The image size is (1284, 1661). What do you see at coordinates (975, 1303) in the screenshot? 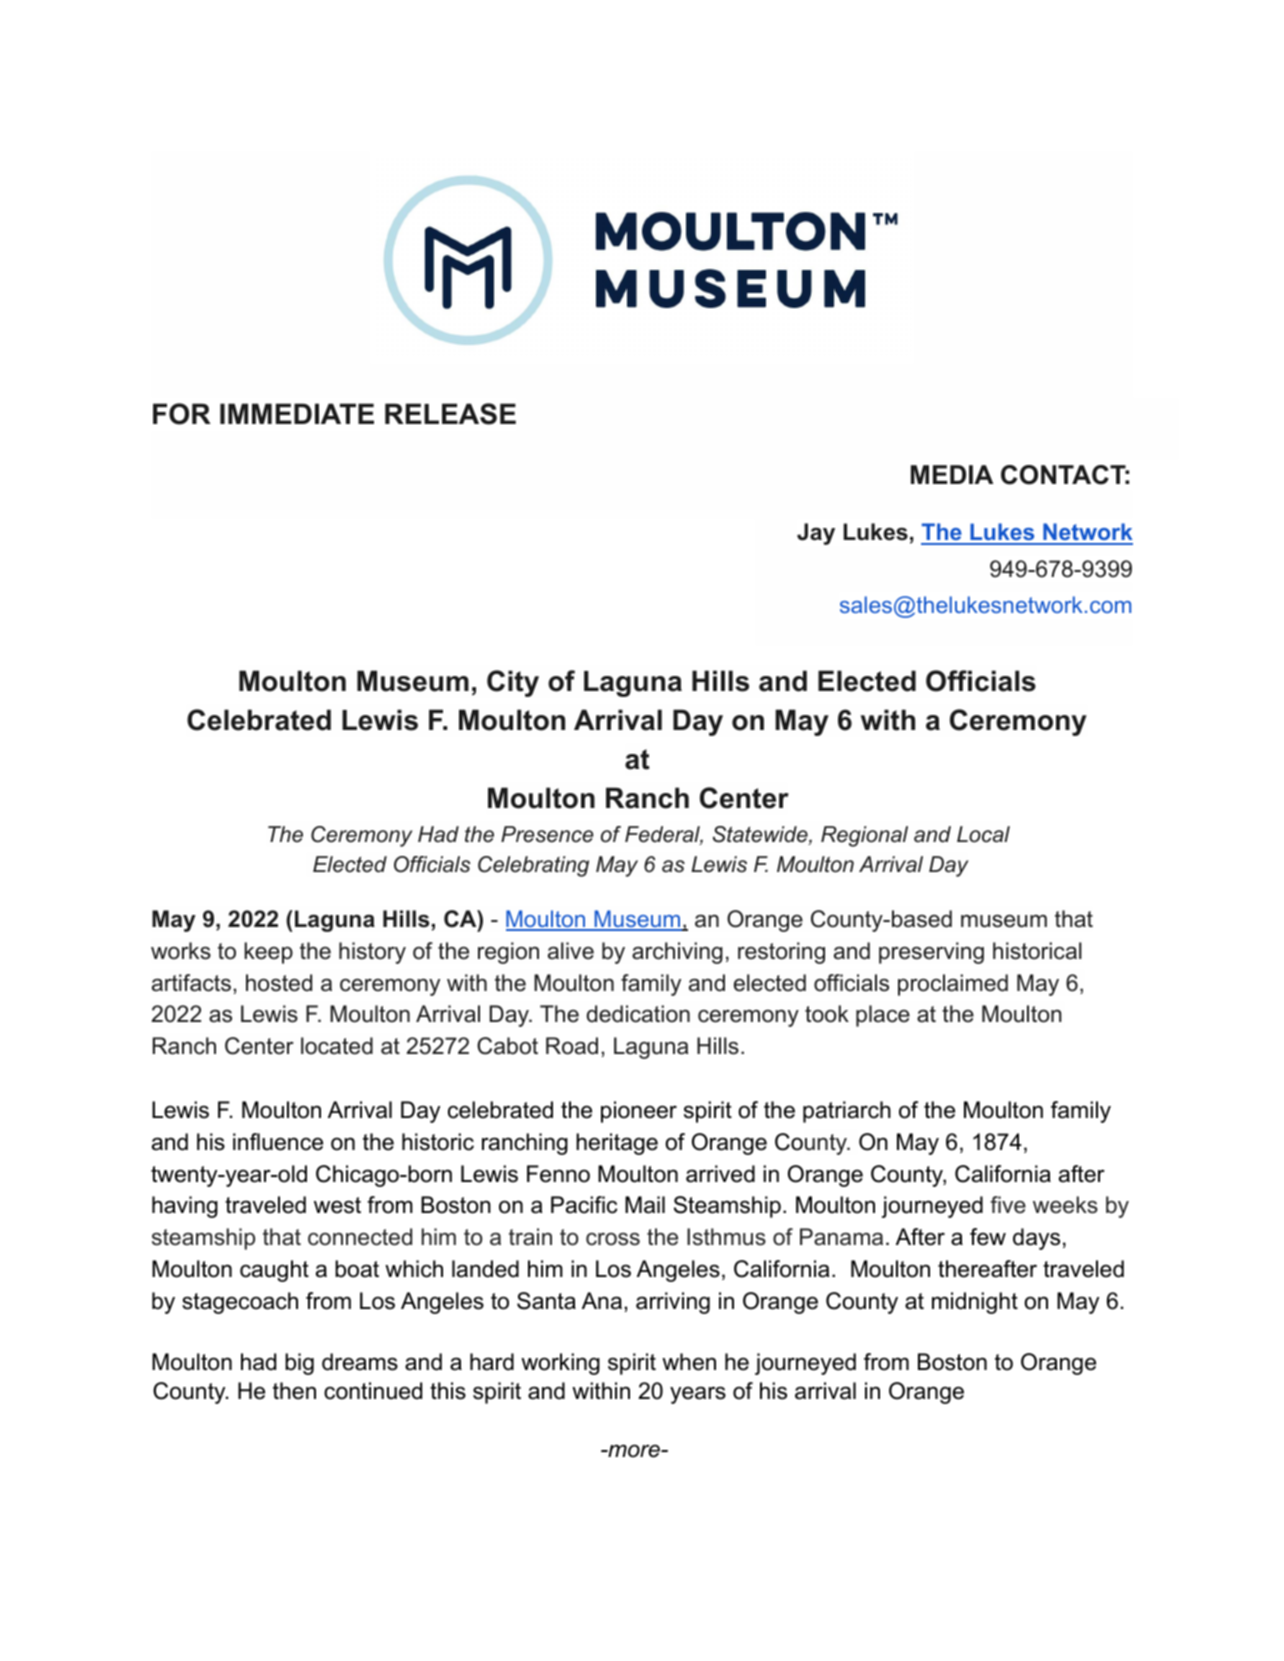
I see `midnight` at bounding box center [975, 1303].
